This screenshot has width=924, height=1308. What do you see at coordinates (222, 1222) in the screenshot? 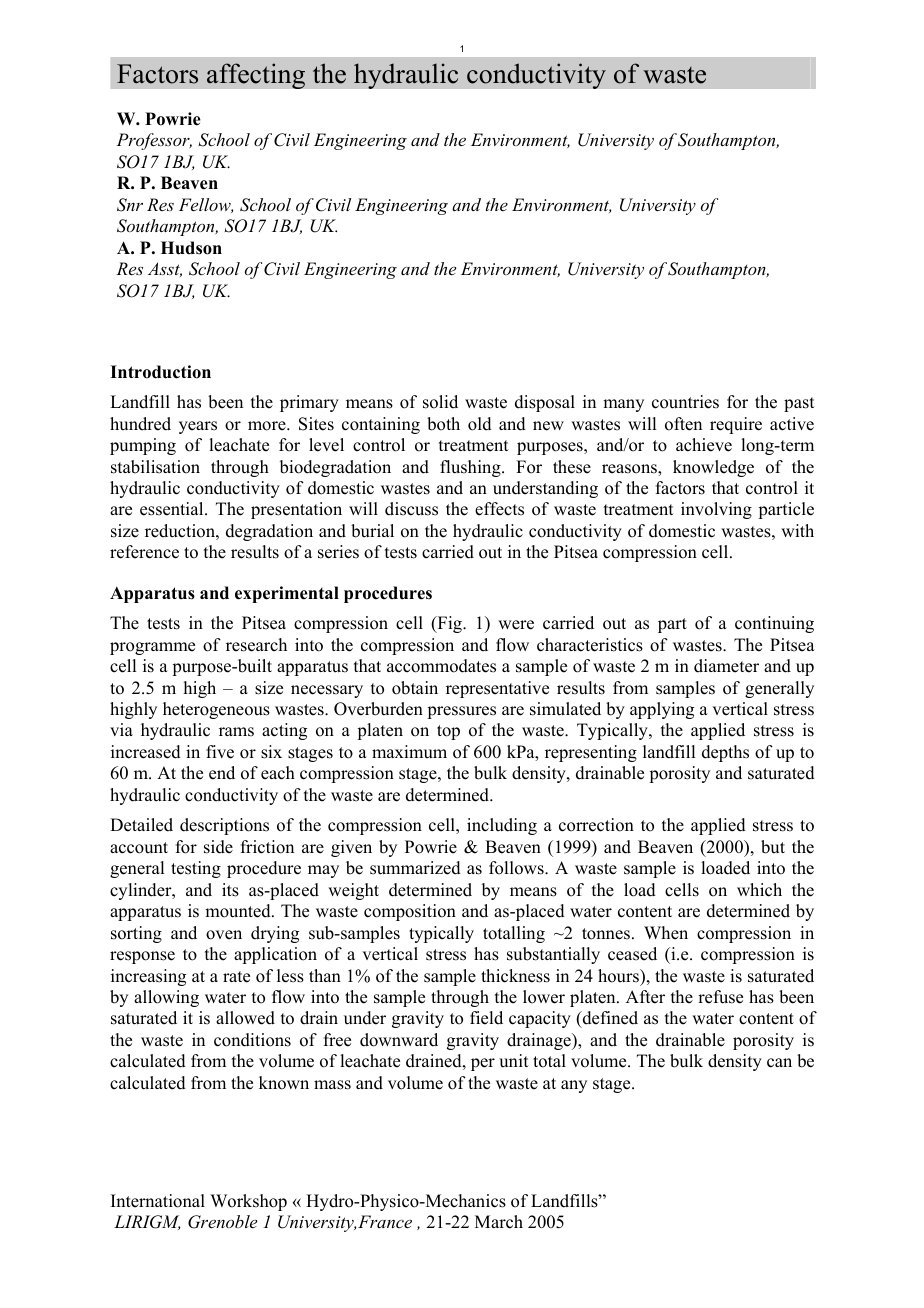
I see `Grenoble` at bounding box center [222, 1222].
